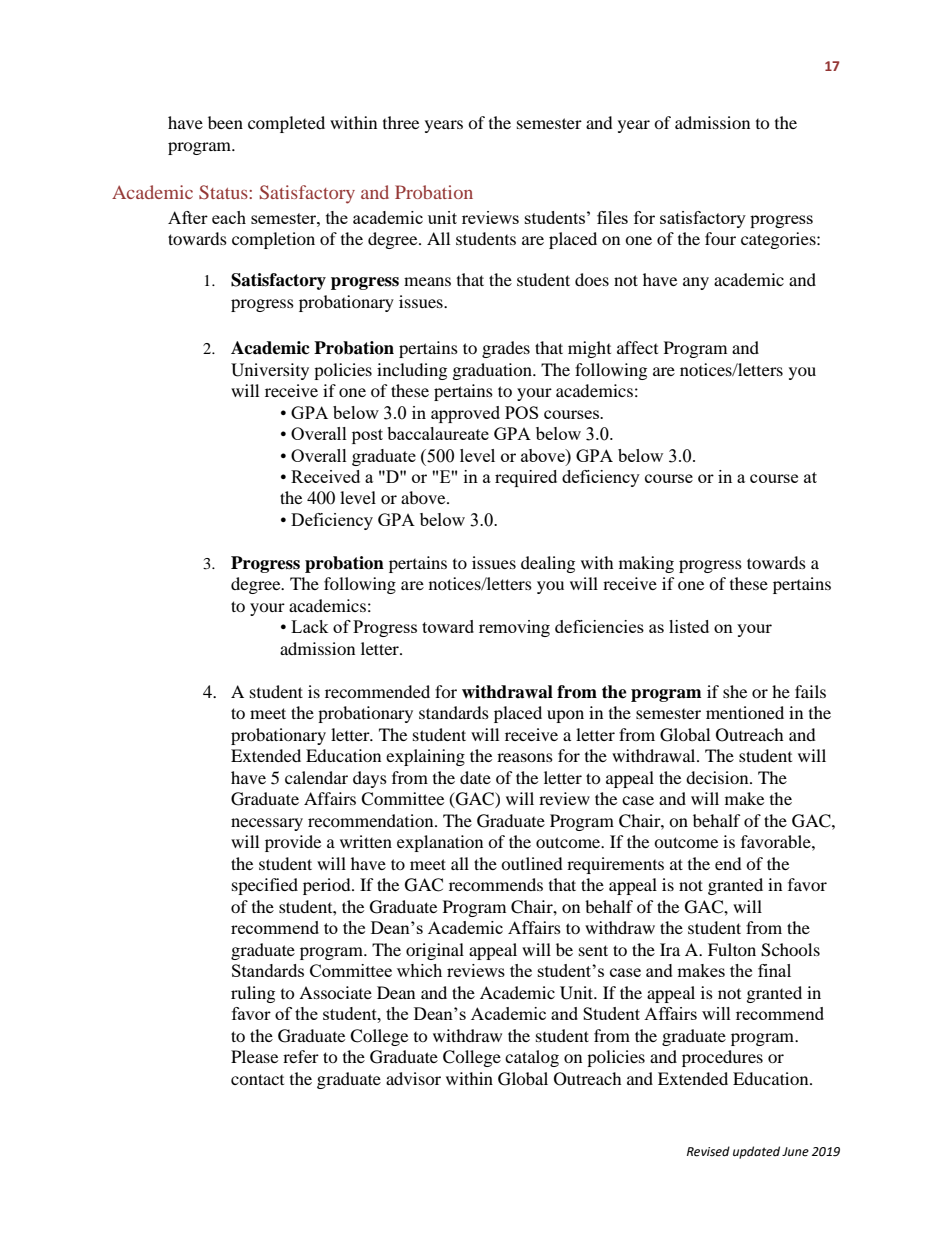 The width and height of the page is (952, 1233). Describe the element at coordinates (401, 122) in the page. I see `three` at that location.
